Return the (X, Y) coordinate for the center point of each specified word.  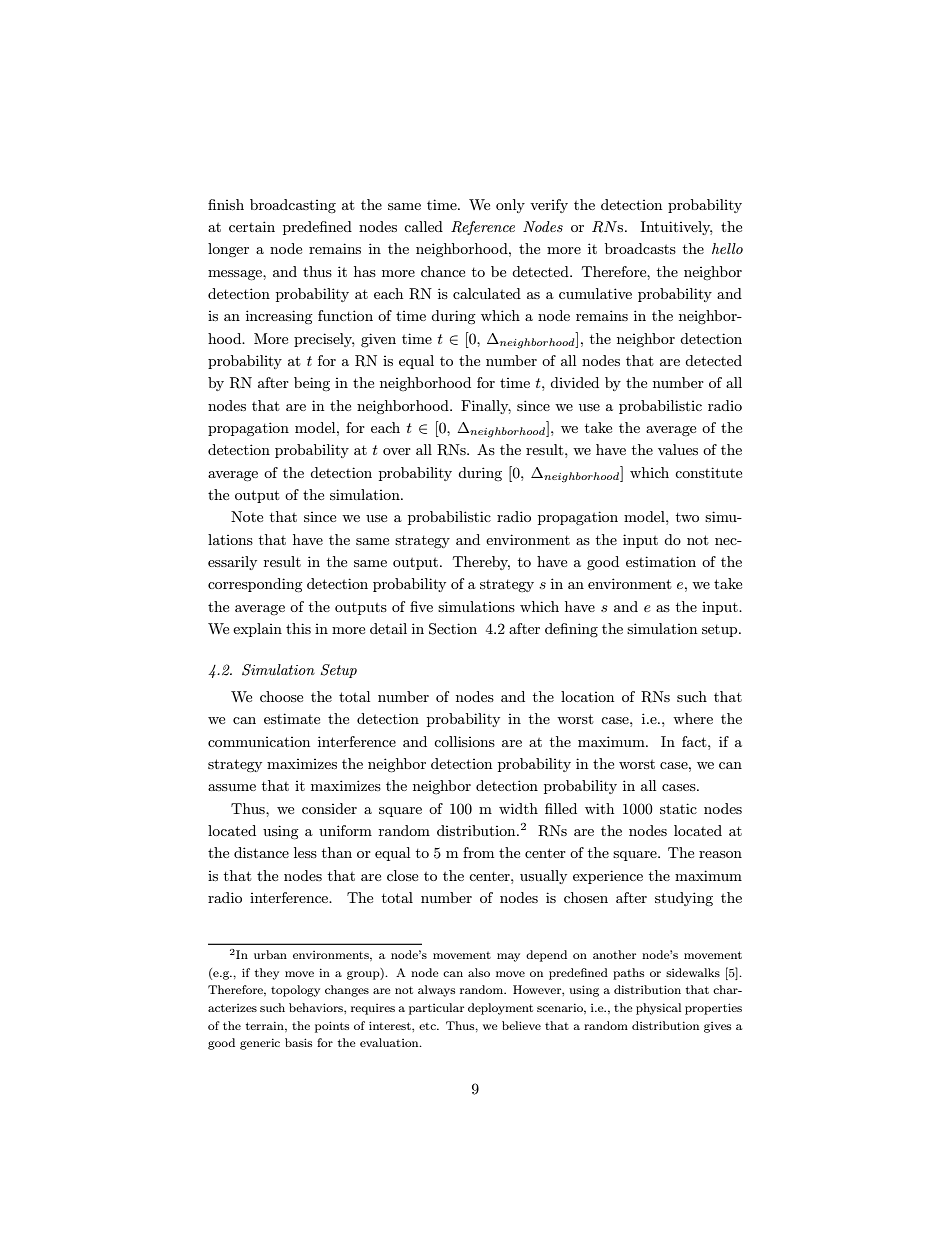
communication (259, 742)
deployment (500, 1009)
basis (298, 1042)
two (687, 517)
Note (247, 516)
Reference (483, 228)
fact (695, 741)
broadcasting (293, 206)
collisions (464, 741)
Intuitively (676, 228)
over (397, 451)
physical (658, 1009)
